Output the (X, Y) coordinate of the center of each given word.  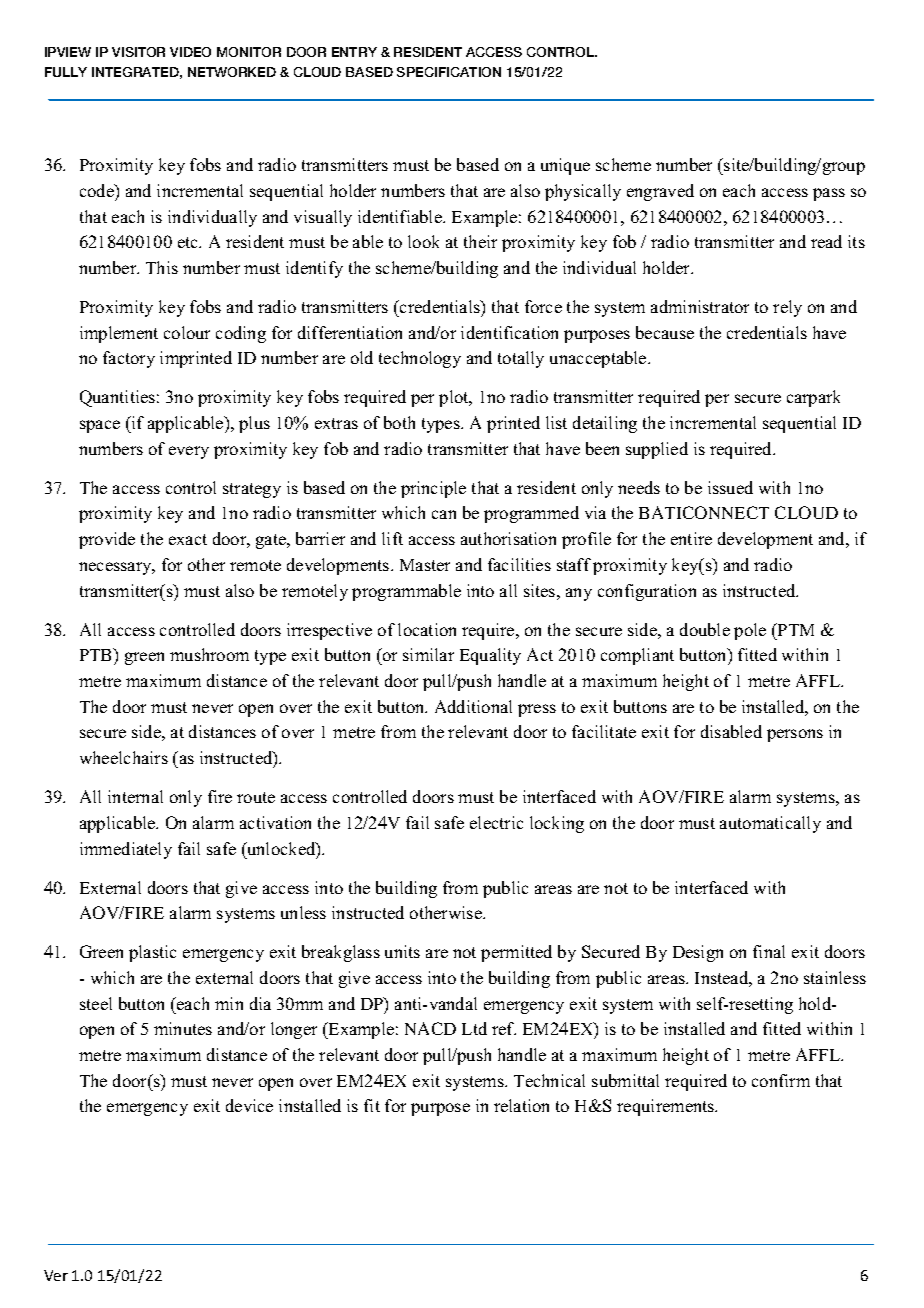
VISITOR (138, 52)
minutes (183, 1028)
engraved (660, 192)
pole (750, 631)
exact (188, 539)
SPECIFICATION (449, 72)
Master (425, 565)
